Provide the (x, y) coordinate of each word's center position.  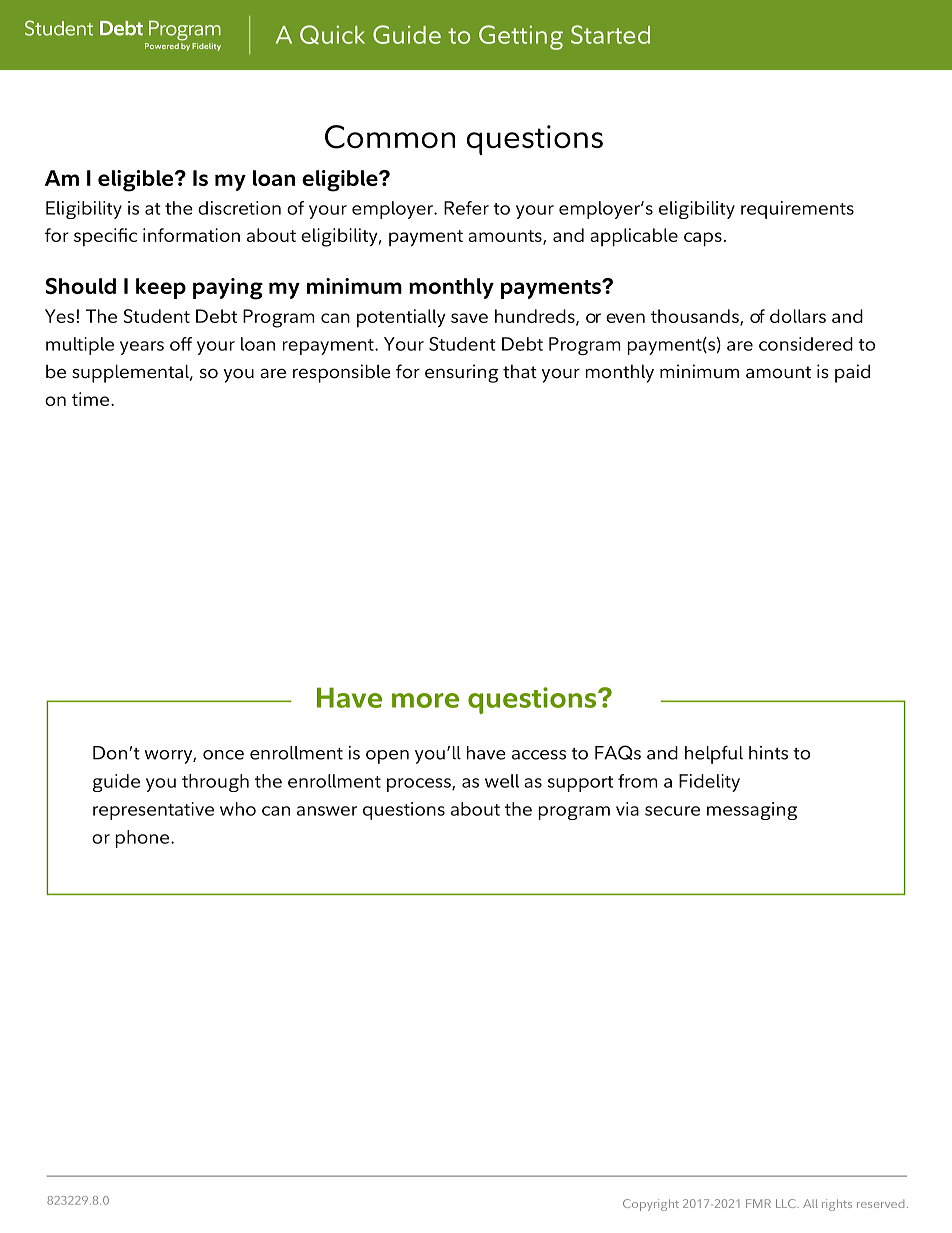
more (425, 700)
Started (610, 34)
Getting (521, 37)
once (223, 755)
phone (144, 839)
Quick (332, 35)
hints (768, 753)
